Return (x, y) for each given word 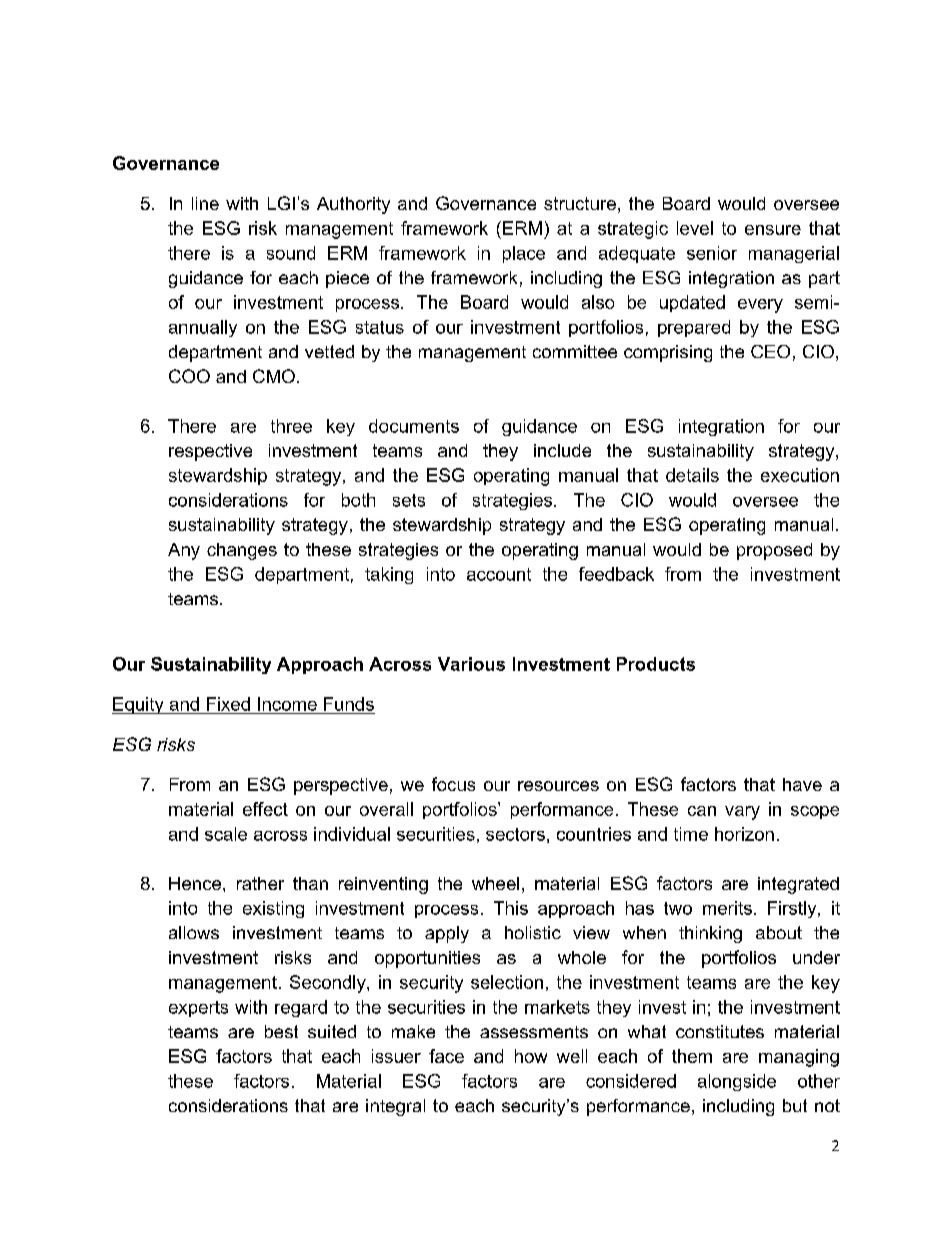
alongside (737, 1082)
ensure (773, 230)
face (446, 1056)
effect (265, 809)
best (281, 1031)
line (205, 203)
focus (453, 784)
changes (242, 551)
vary (742, 813)
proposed (774, 551)
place (524, 254)
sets (409, 500)
